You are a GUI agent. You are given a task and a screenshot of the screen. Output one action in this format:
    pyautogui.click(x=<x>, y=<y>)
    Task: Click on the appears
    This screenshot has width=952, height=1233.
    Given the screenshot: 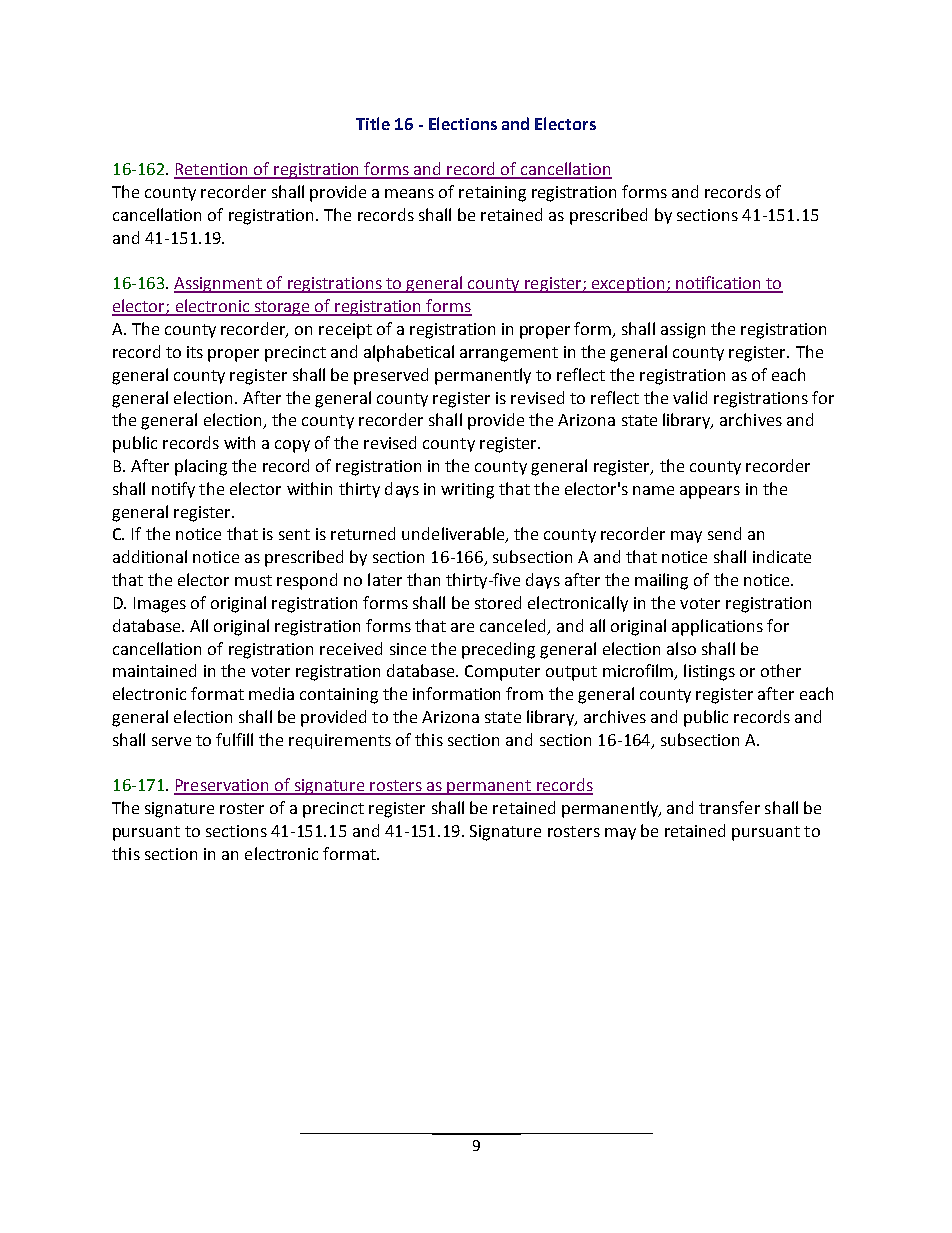 What is the action you would take?
    pyautogui.click(x=710, y=492)
